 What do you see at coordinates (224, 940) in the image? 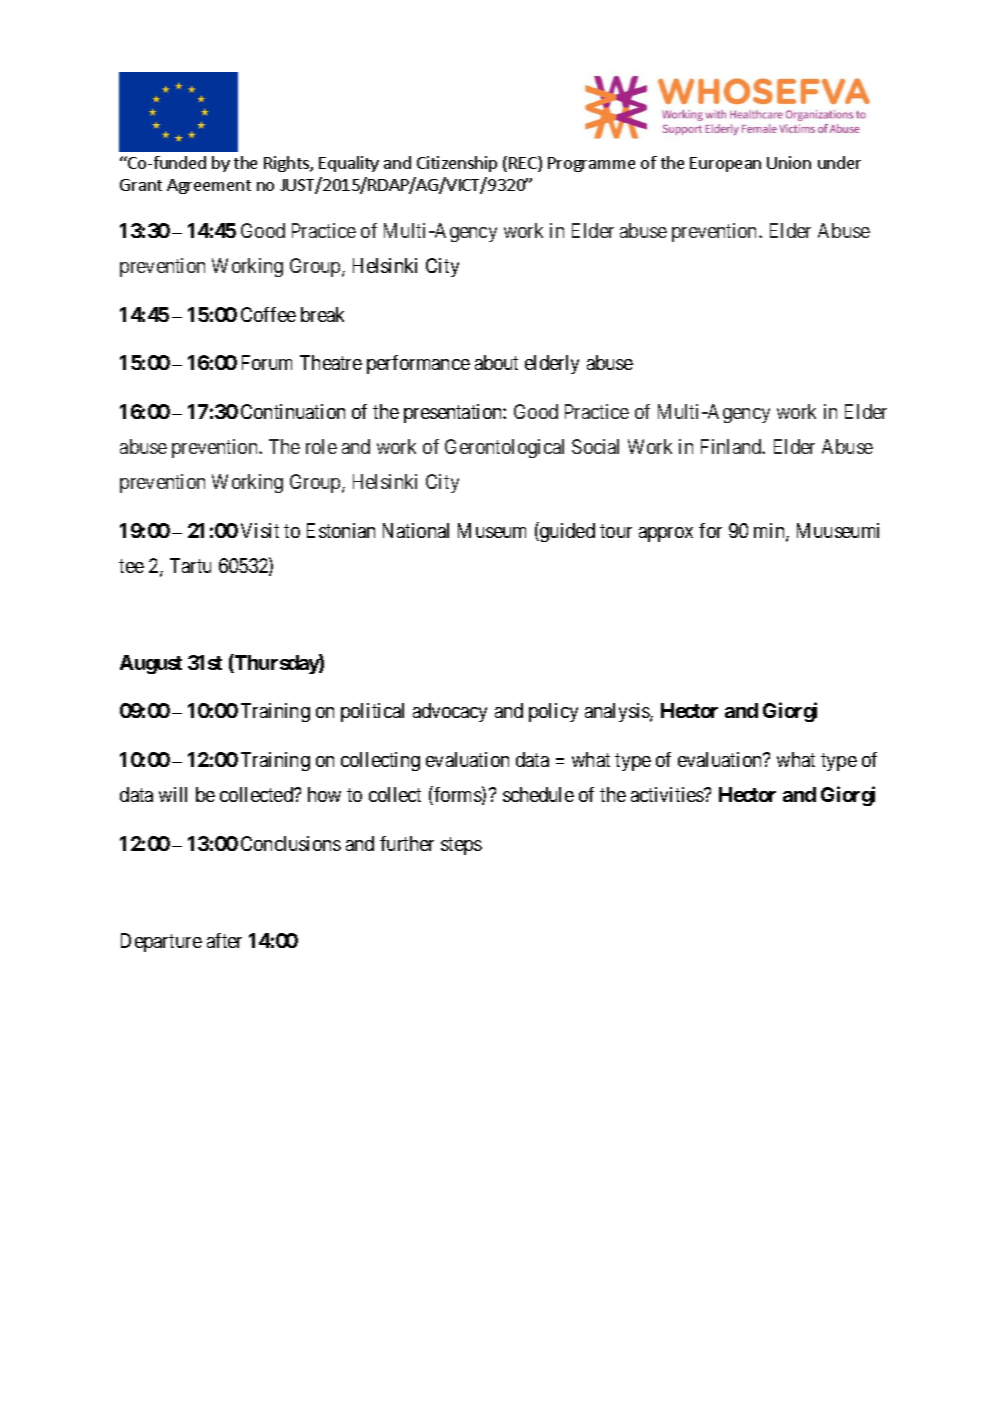
I see `after` at bounding box center [224, 940].
